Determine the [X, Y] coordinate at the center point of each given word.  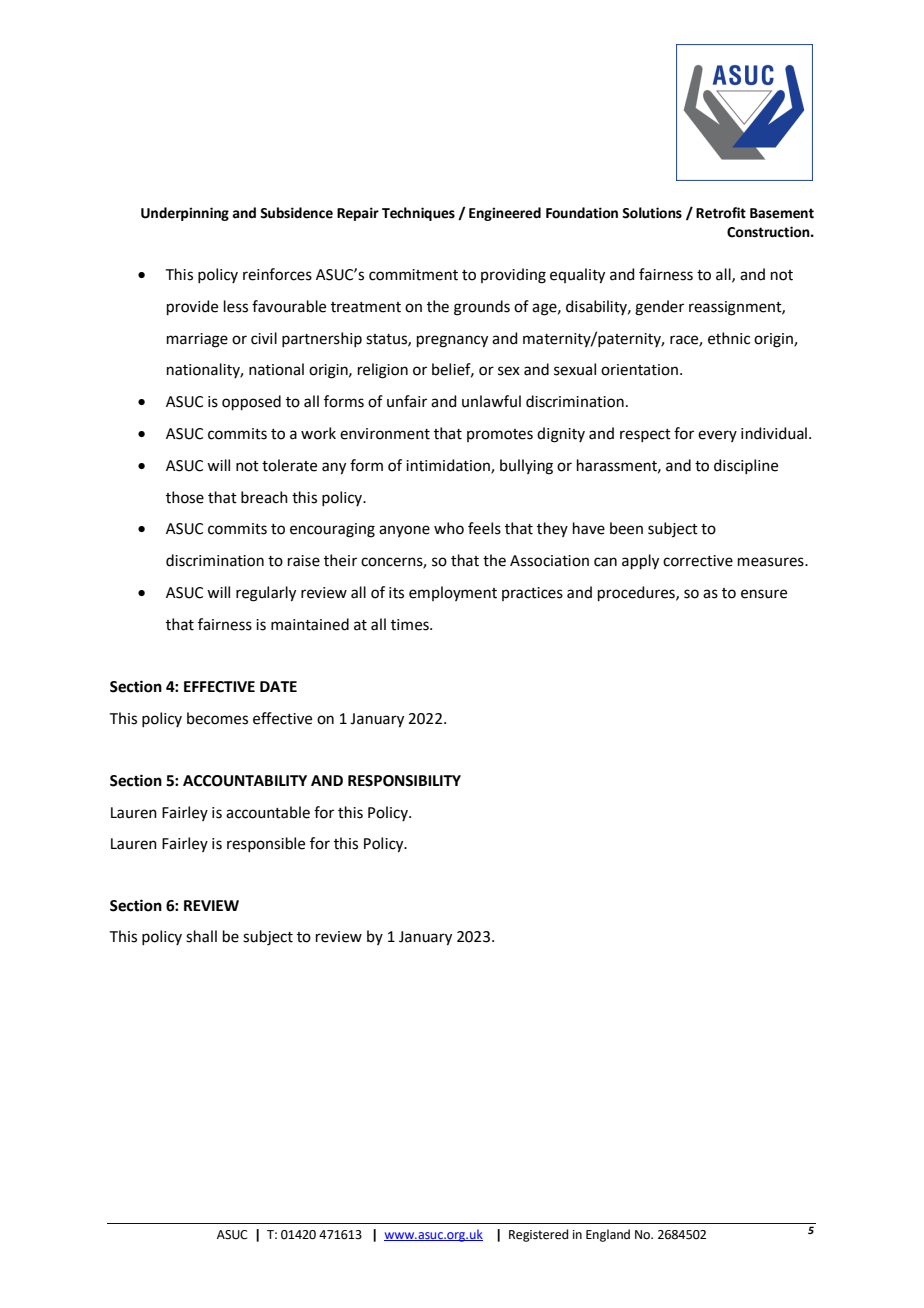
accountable [268, 812]
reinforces [277, 274]
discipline [746, 466]
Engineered [505, 214]
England [608, 1235]
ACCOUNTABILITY [245, 781]
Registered [538, 1235]
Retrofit [721, 213]
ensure [764, 594]
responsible [266, 844]
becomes [217, 718]
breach [264, 497]
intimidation [449, 466]
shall [201, 936]
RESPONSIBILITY [404, 781]
